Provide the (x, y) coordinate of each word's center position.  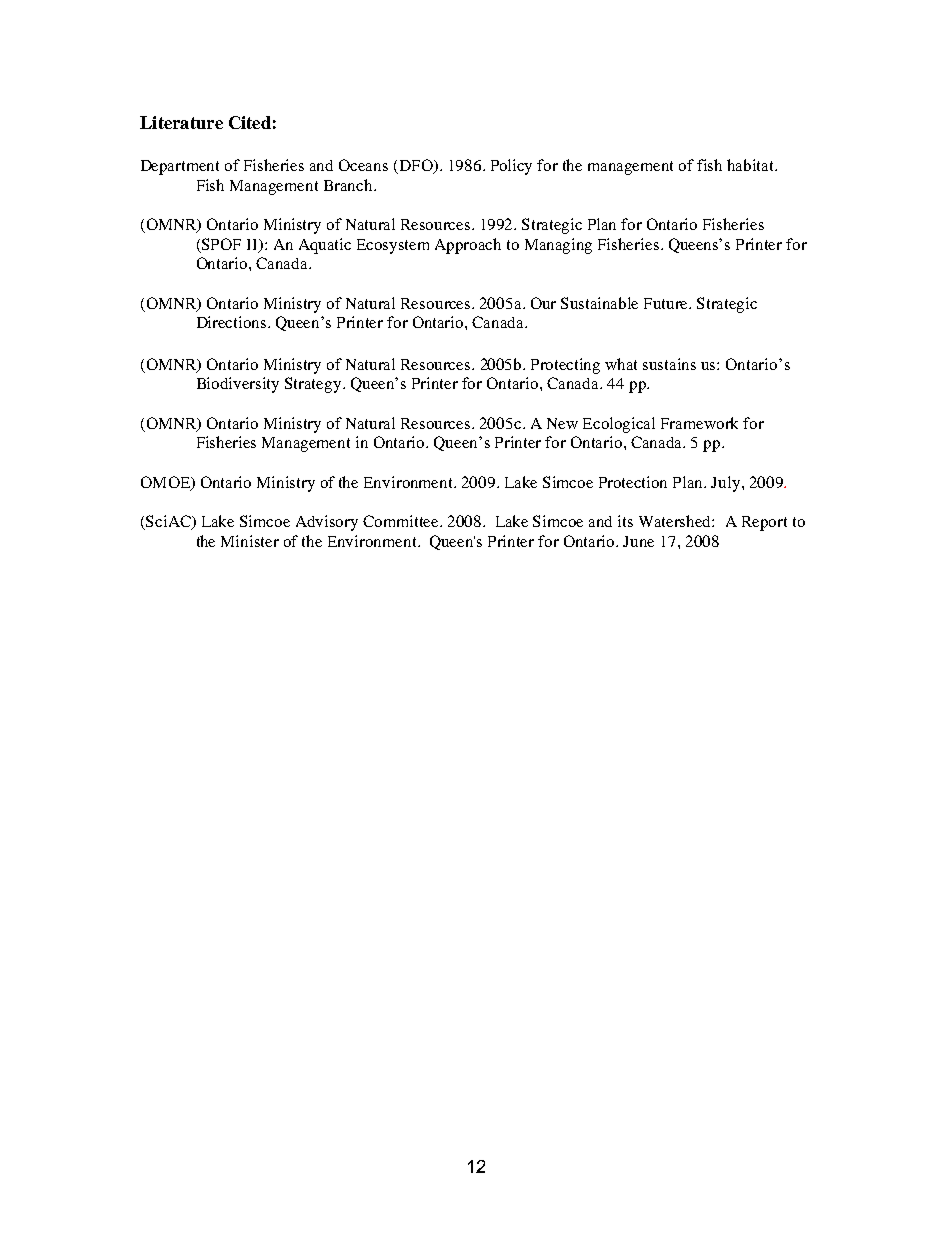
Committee (402, 521)
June (638, 541)
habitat (752, 165)
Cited (250, 122)
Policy (511, 167)
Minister (250, 541)
